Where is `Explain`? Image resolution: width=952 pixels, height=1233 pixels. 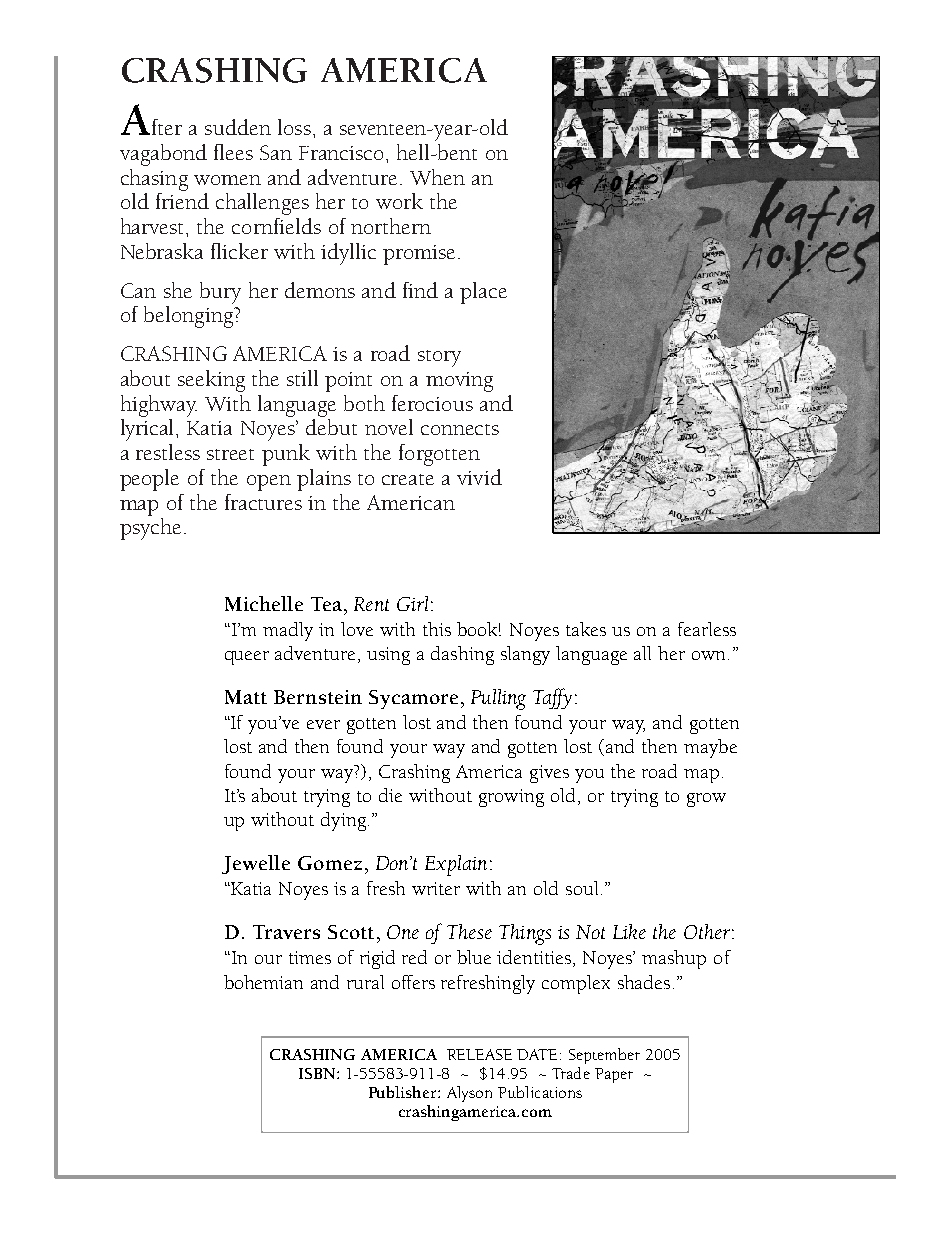
Explain is located at coordinates (456, 865).
